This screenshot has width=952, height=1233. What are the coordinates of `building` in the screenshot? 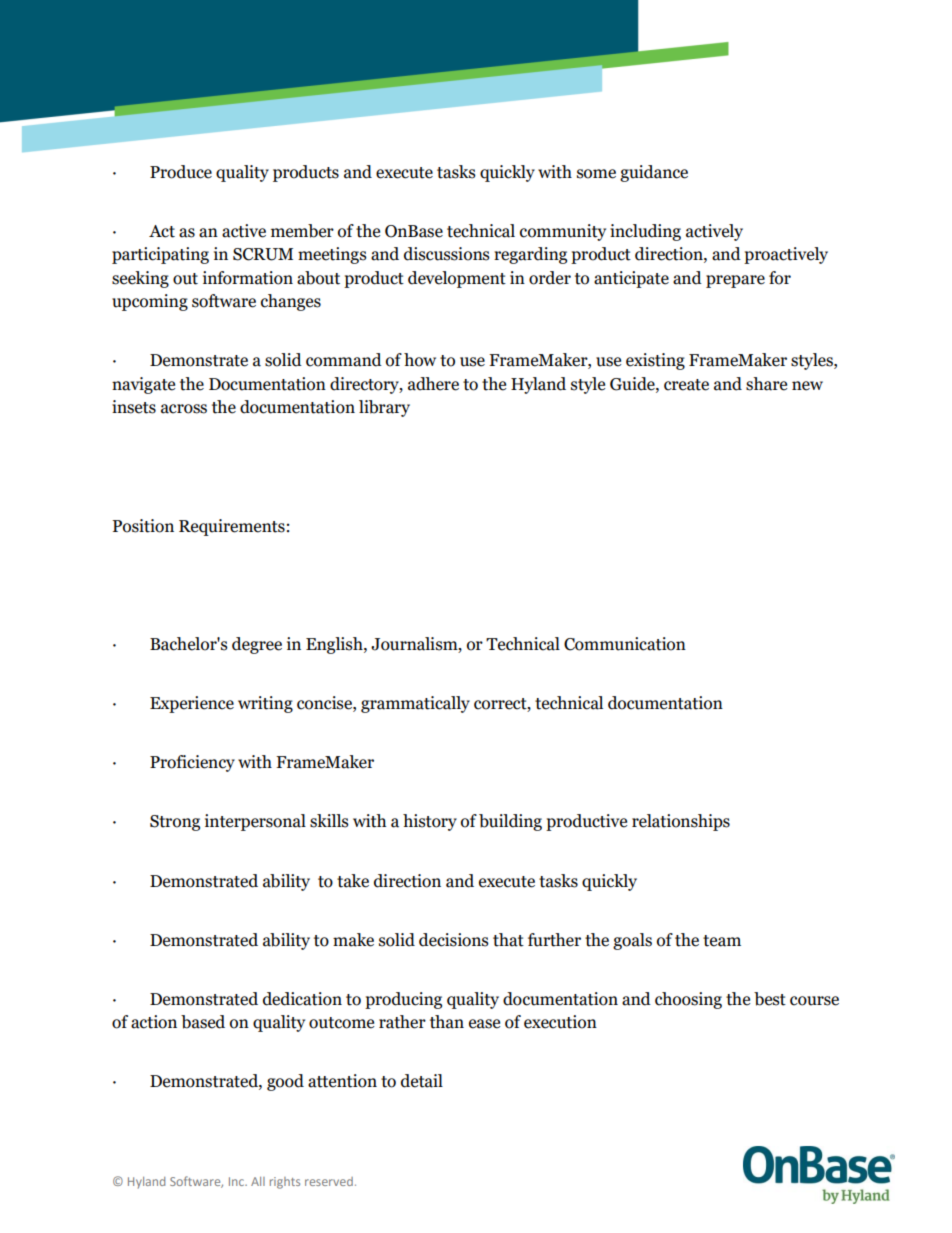 It's located at (510, 822).
